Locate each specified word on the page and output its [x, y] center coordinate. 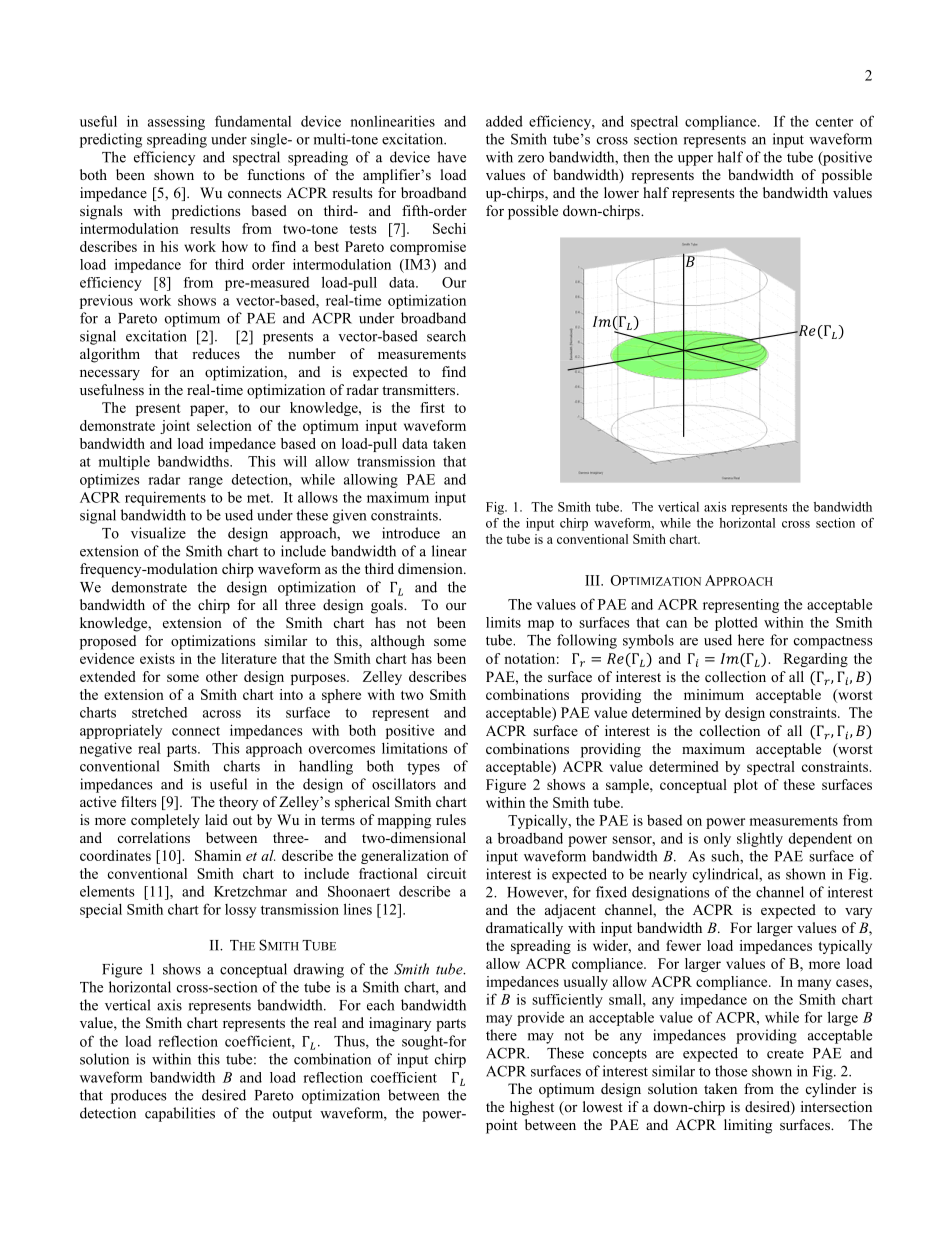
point [502, 1126]
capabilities [180, 1114]
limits [503, 622]
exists [157, 658]
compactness [833, 642]
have [451, 157]
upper [695, 160]
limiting [748, 1126]
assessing [176, 122]
